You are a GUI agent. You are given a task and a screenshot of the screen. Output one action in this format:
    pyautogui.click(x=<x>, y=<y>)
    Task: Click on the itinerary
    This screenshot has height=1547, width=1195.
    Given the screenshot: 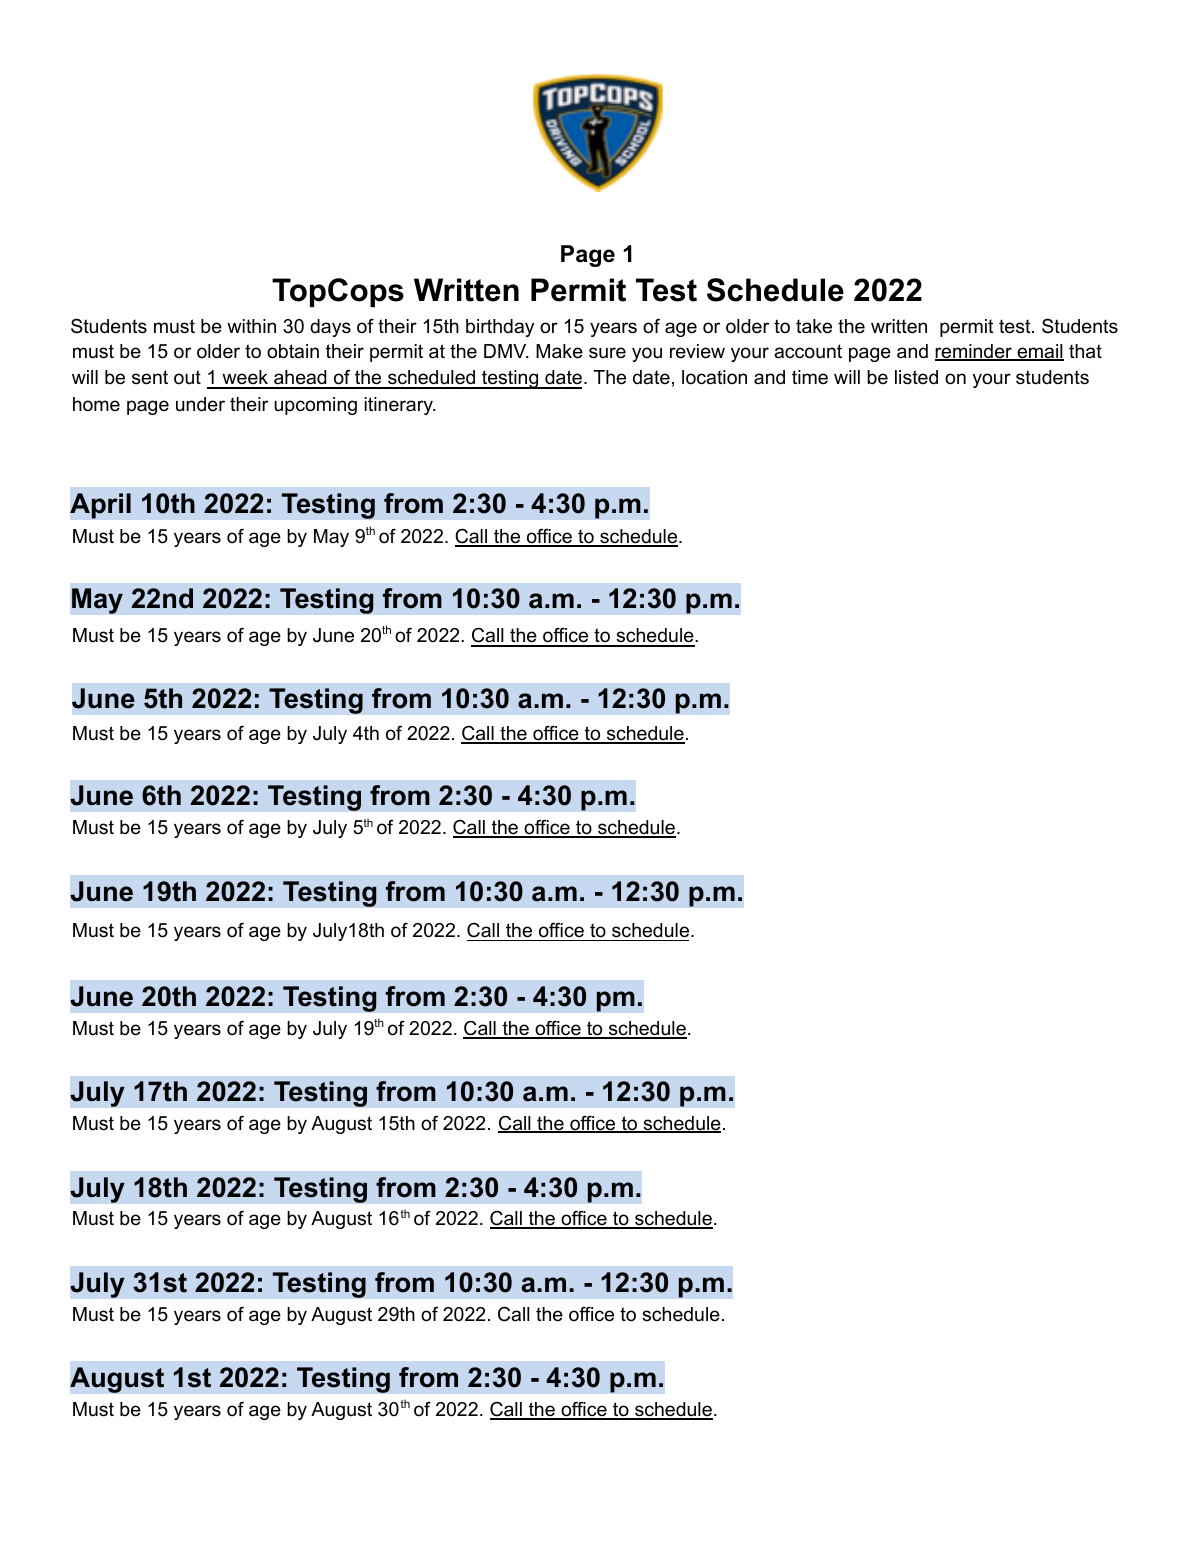 What is the action you would take?
    pyautogui.click(x=399, y=406)
